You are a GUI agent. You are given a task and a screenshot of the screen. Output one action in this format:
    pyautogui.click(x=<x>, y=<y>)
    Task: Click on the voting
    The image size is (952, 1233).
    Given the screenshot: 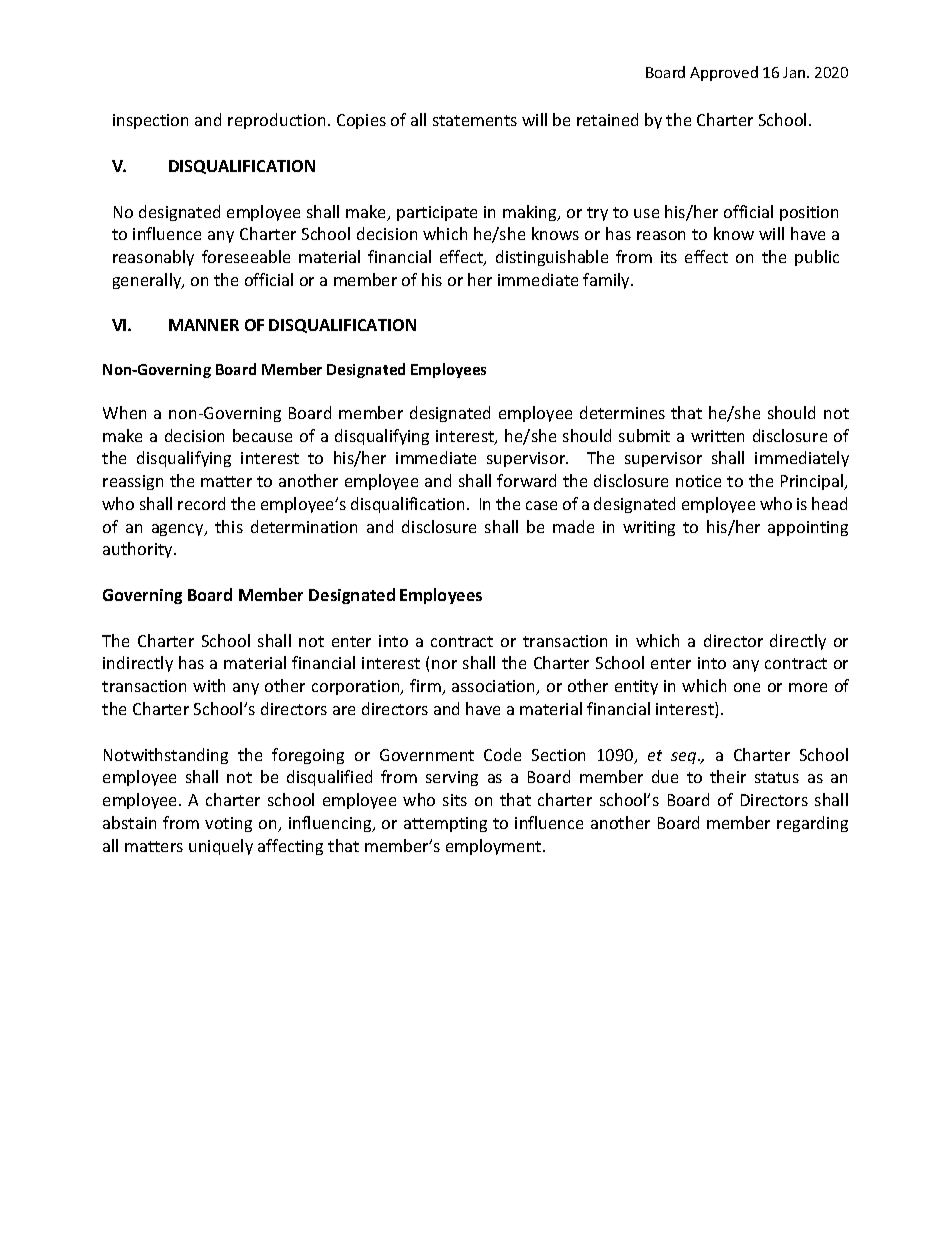 What is the action you would take?
    pyautogui.click(x=228, y=824)
